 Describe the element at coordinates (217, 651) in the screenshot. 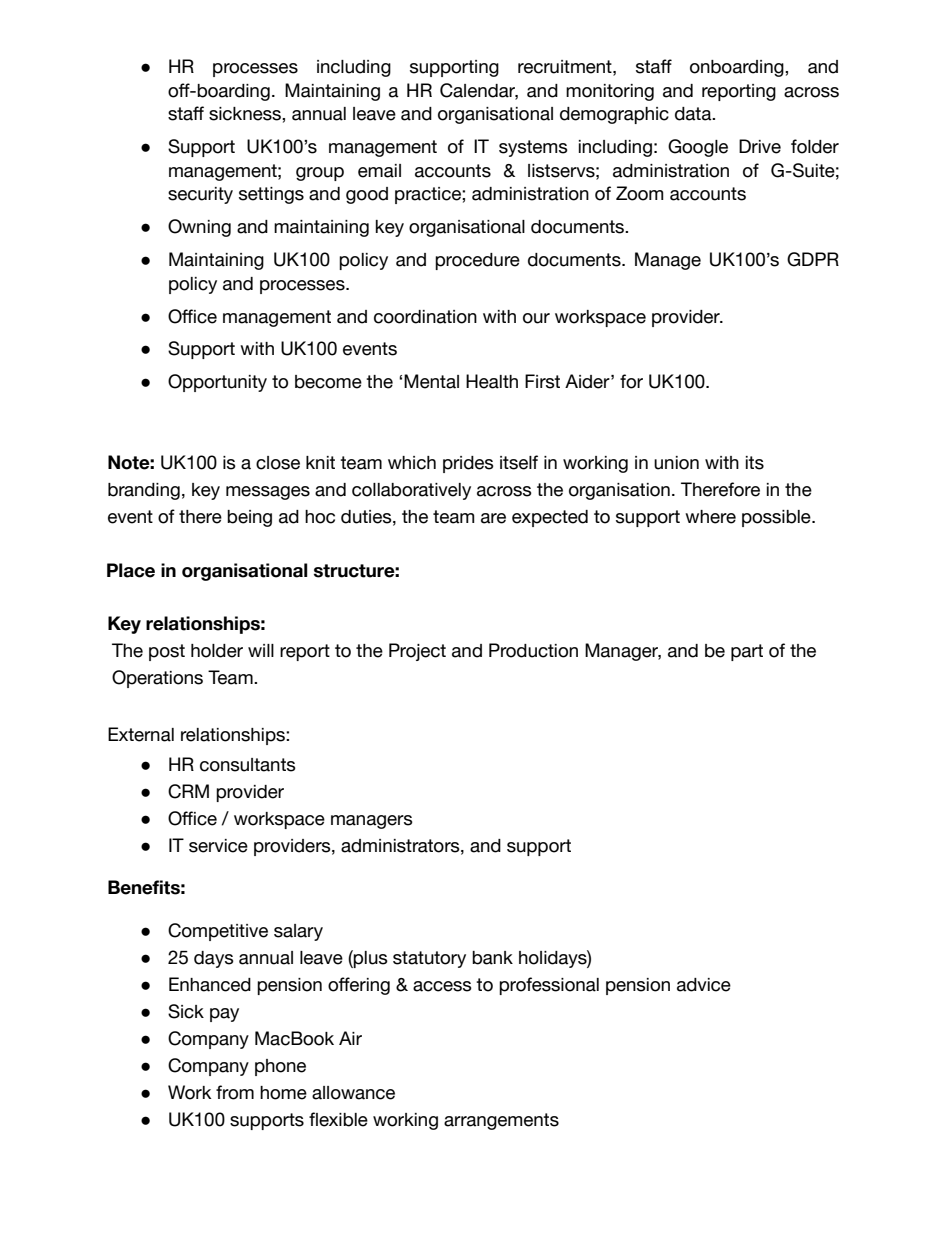

I see `holder` at that location.
